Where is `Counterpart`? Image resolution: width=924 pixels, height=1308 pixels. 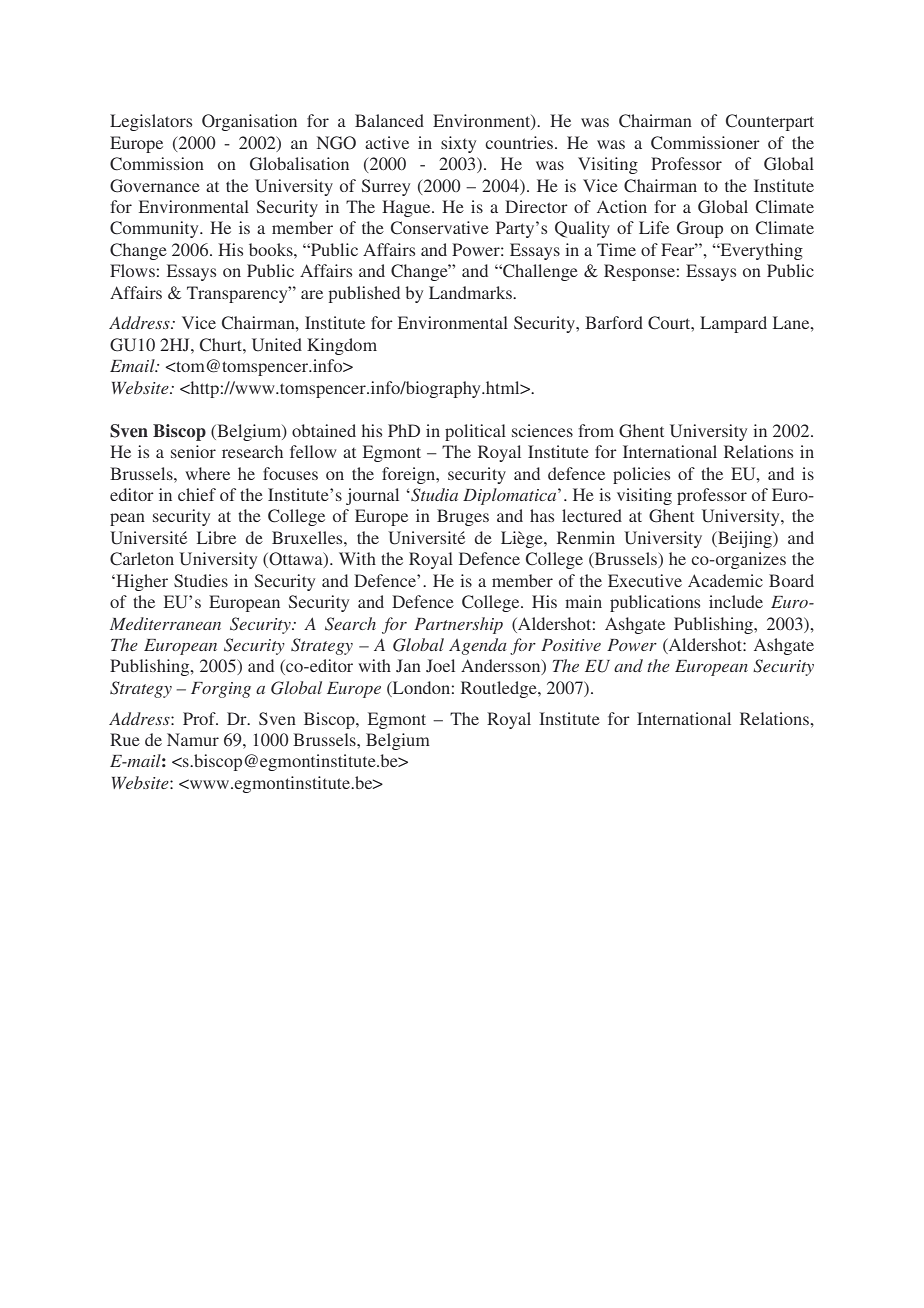
Counterpart is located at coordinates (770, 122).
